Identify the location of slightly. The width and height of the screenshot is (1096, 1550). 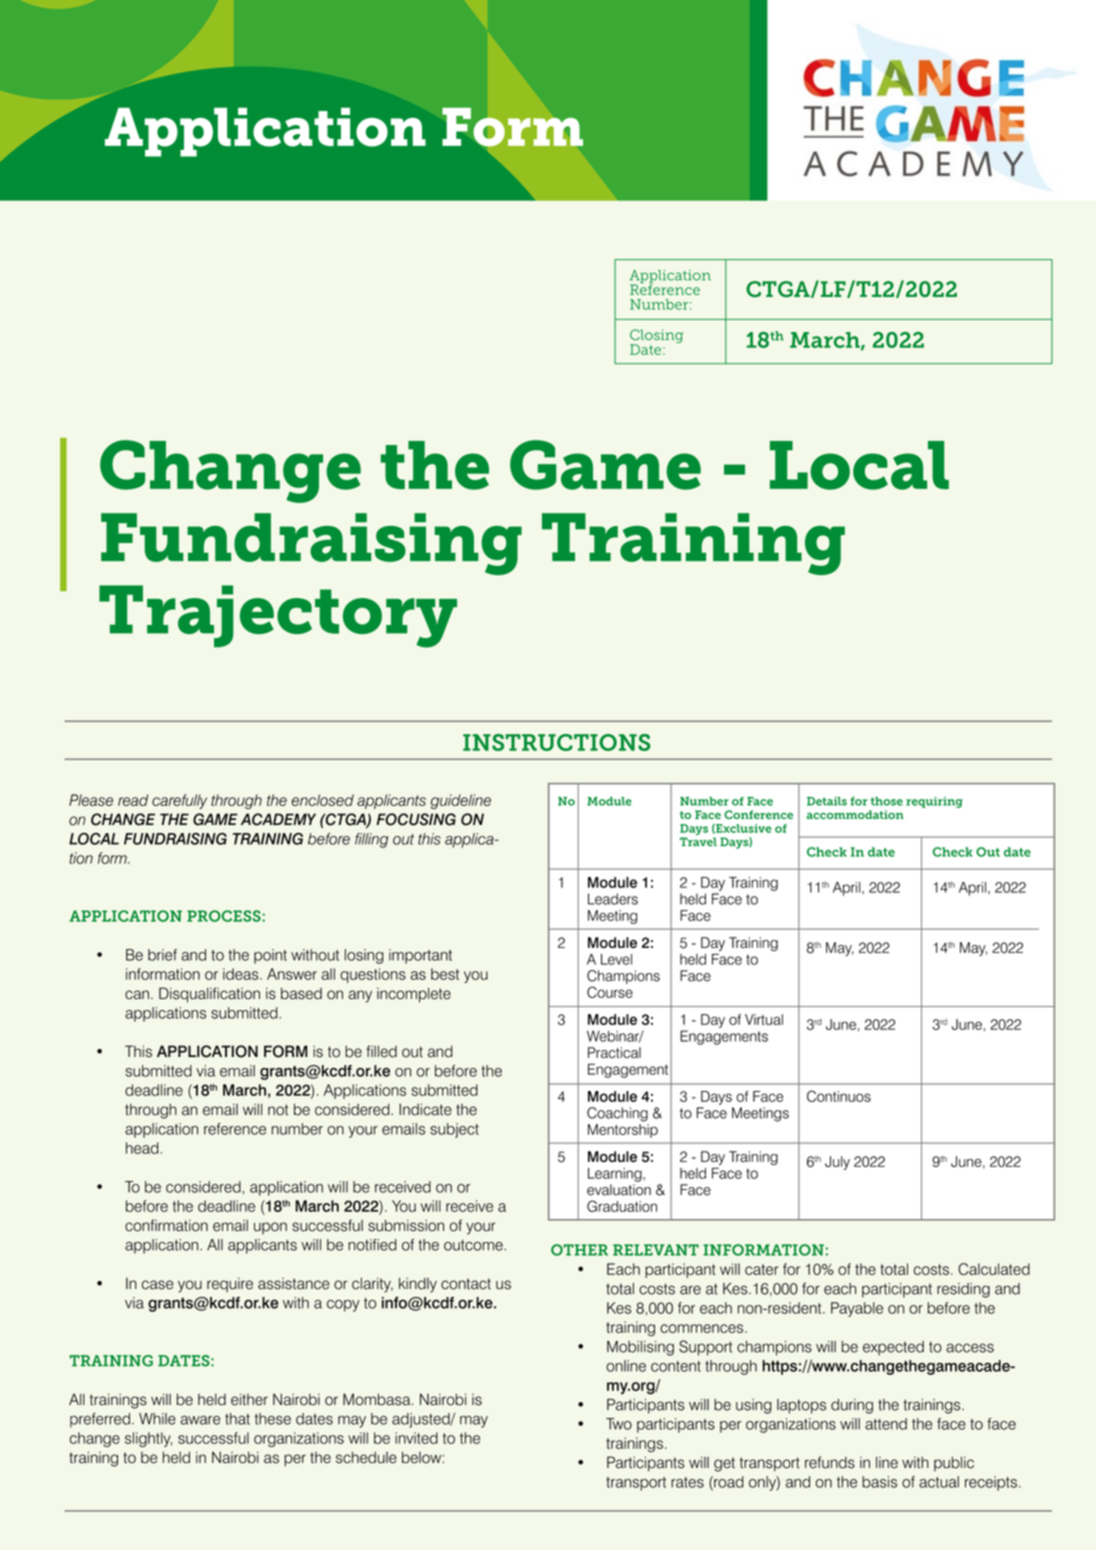
(148, 1439).
